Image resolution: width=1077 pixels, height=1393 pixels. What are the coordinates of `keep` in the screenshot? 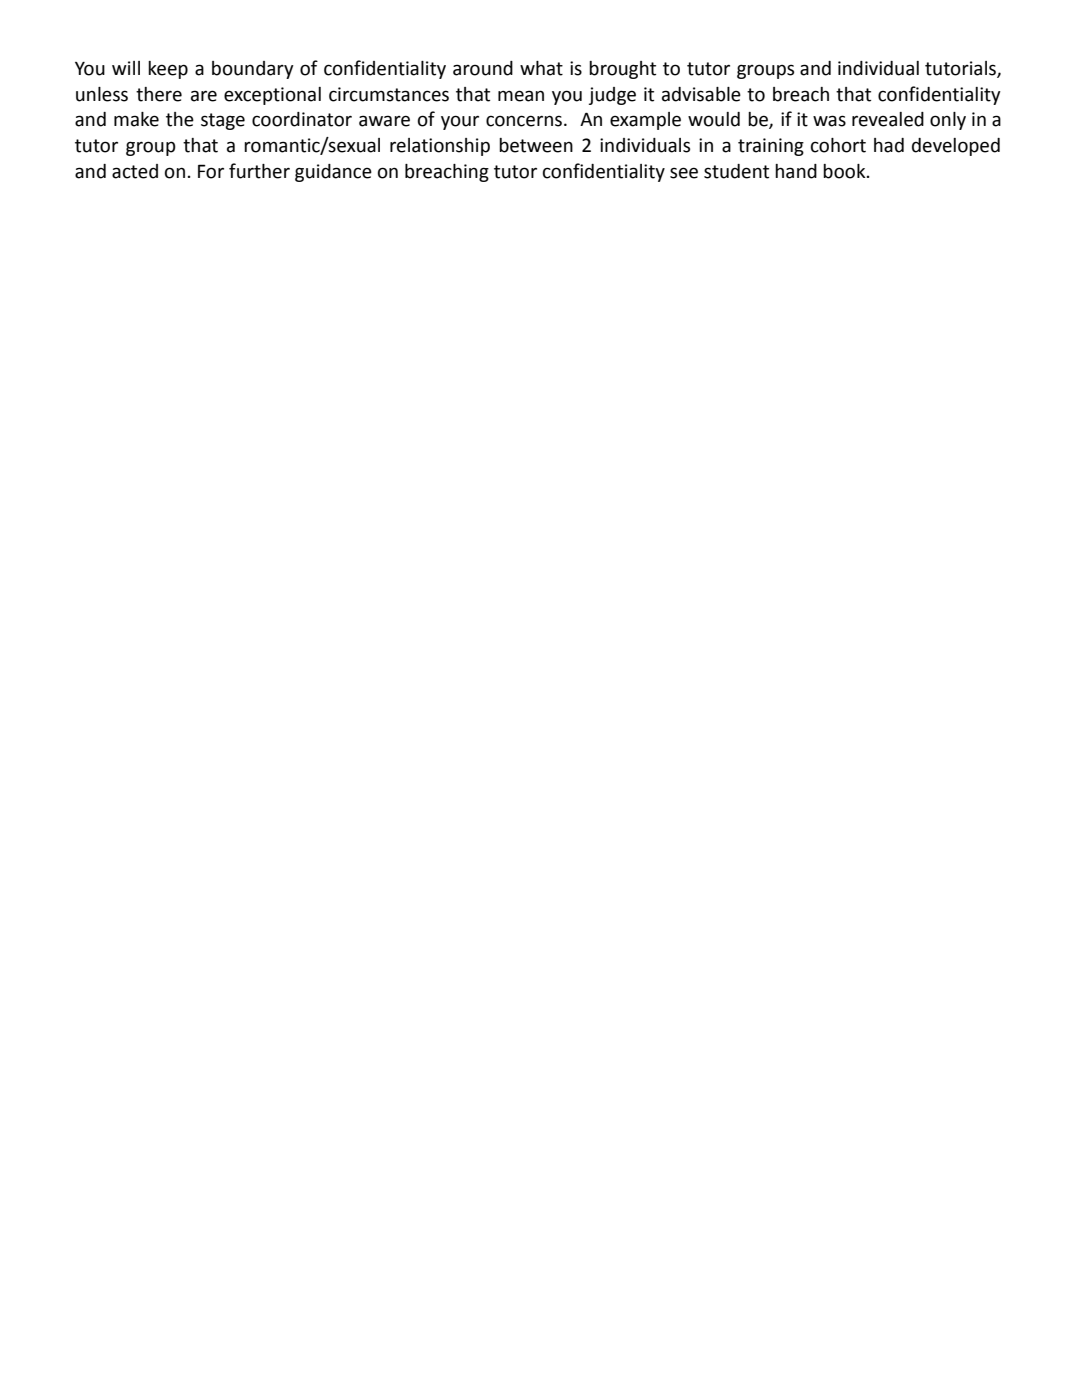 It's located at (168, 70).
